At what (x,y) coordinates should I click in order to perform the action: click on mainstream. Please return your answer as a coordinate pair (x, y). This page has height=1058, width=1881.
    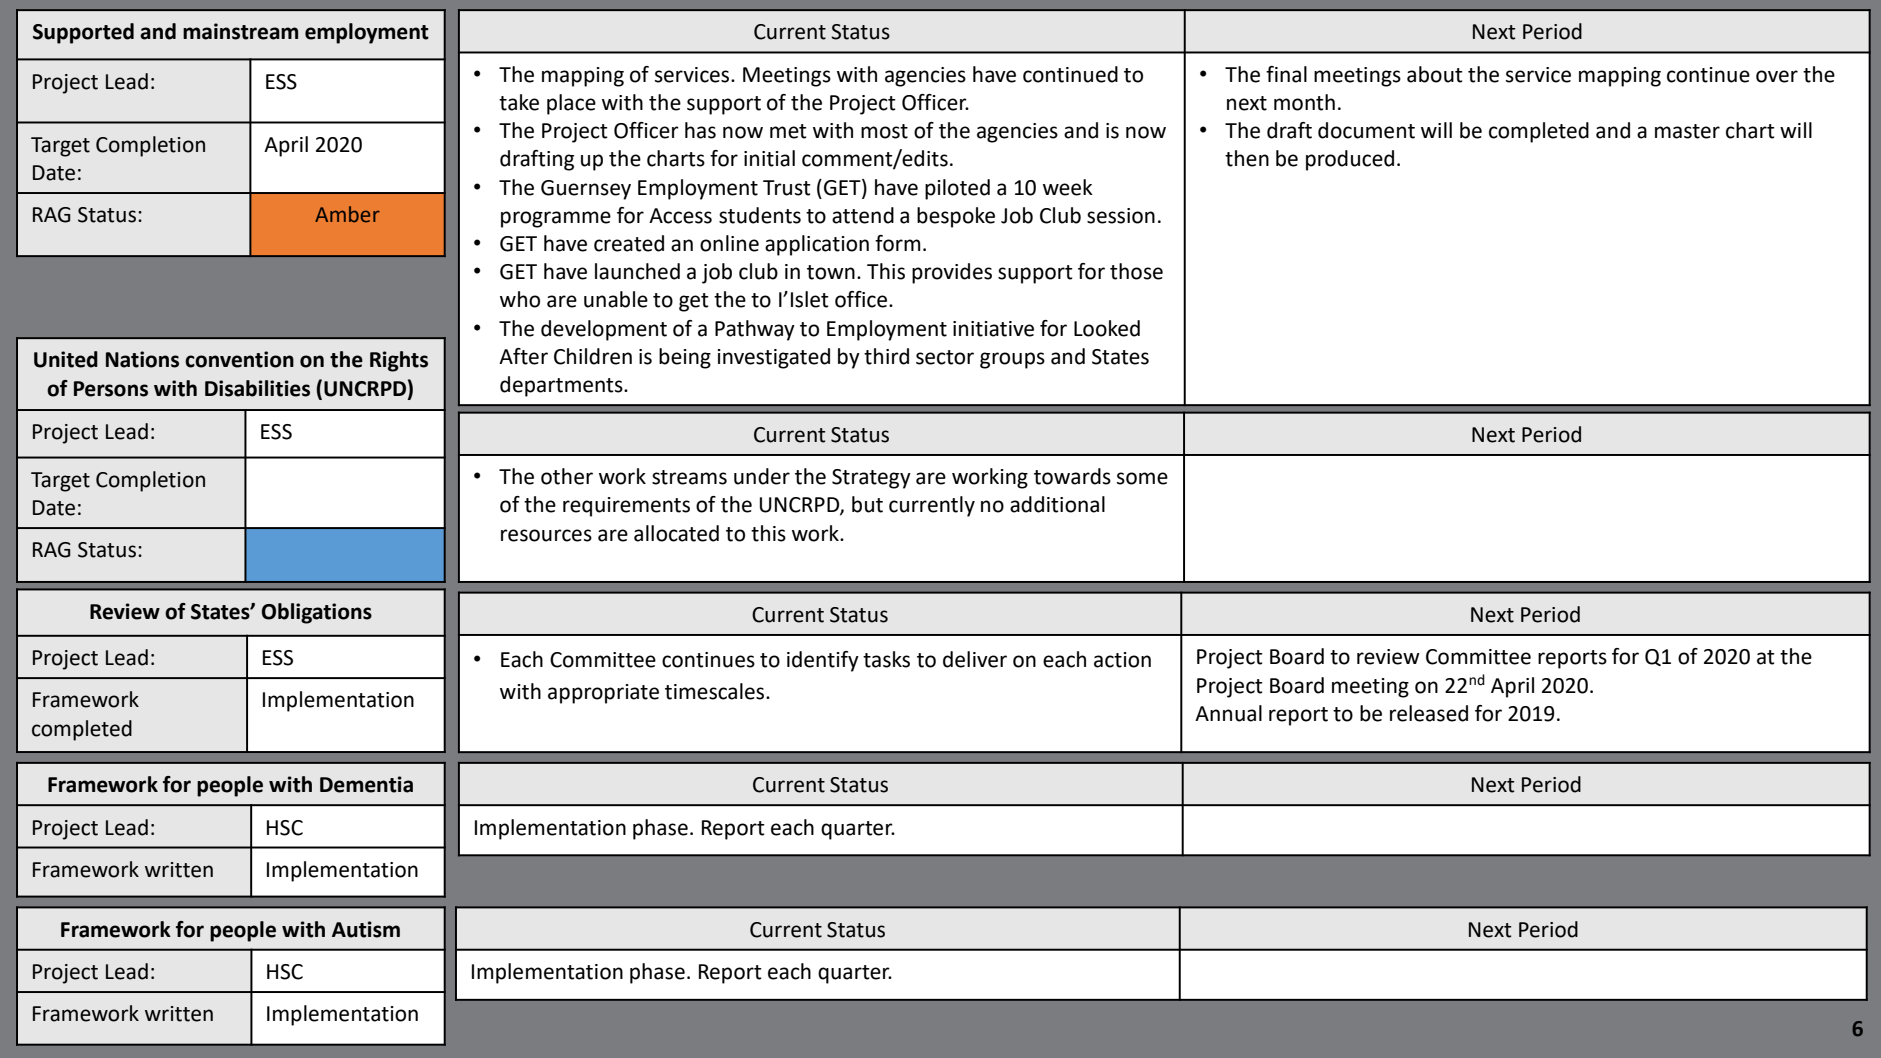
    Looking at the image, I should click on (240, 31).
